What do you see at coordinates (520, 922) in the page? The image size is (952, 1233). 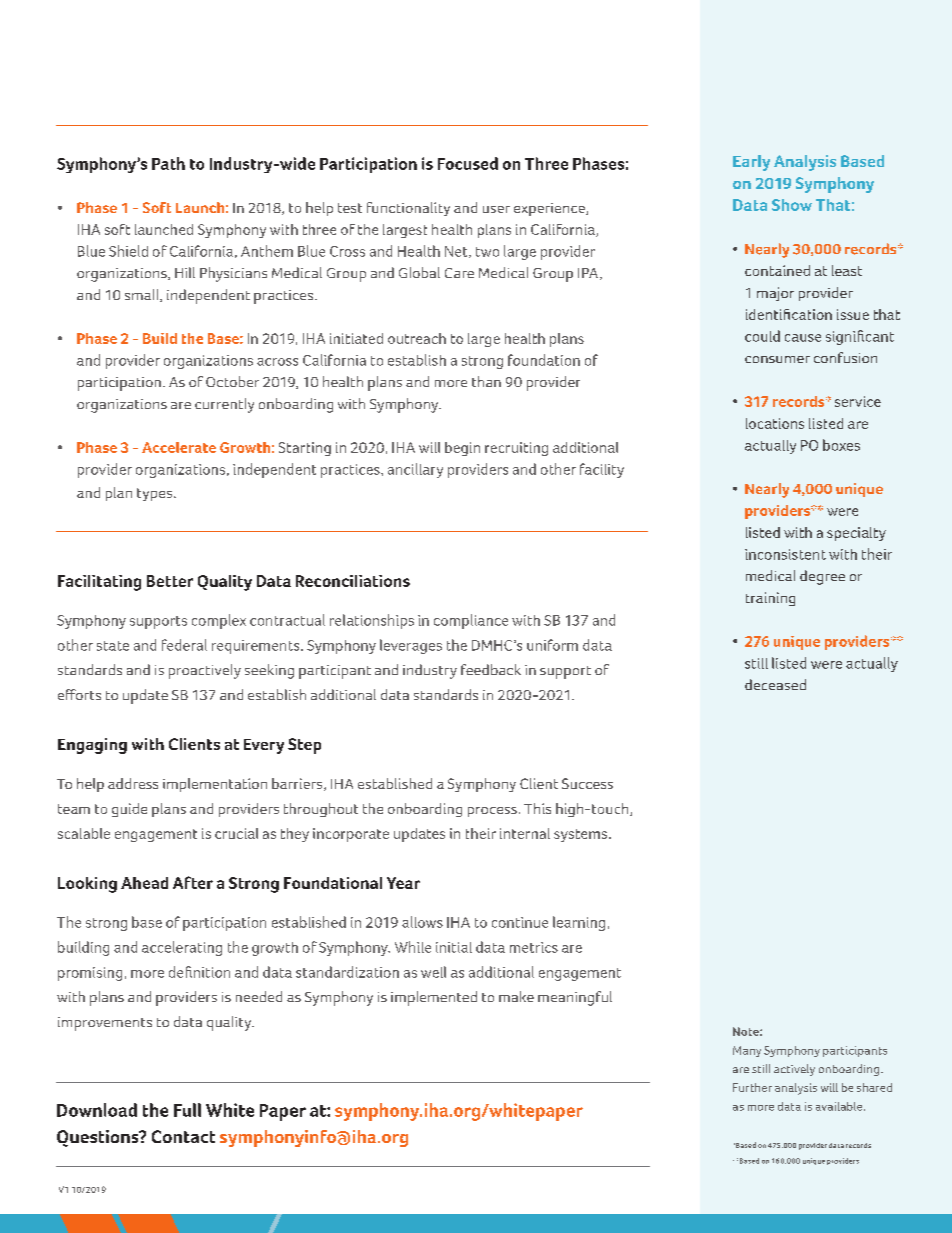 I see `continue` at bounding box center [520, 922].
